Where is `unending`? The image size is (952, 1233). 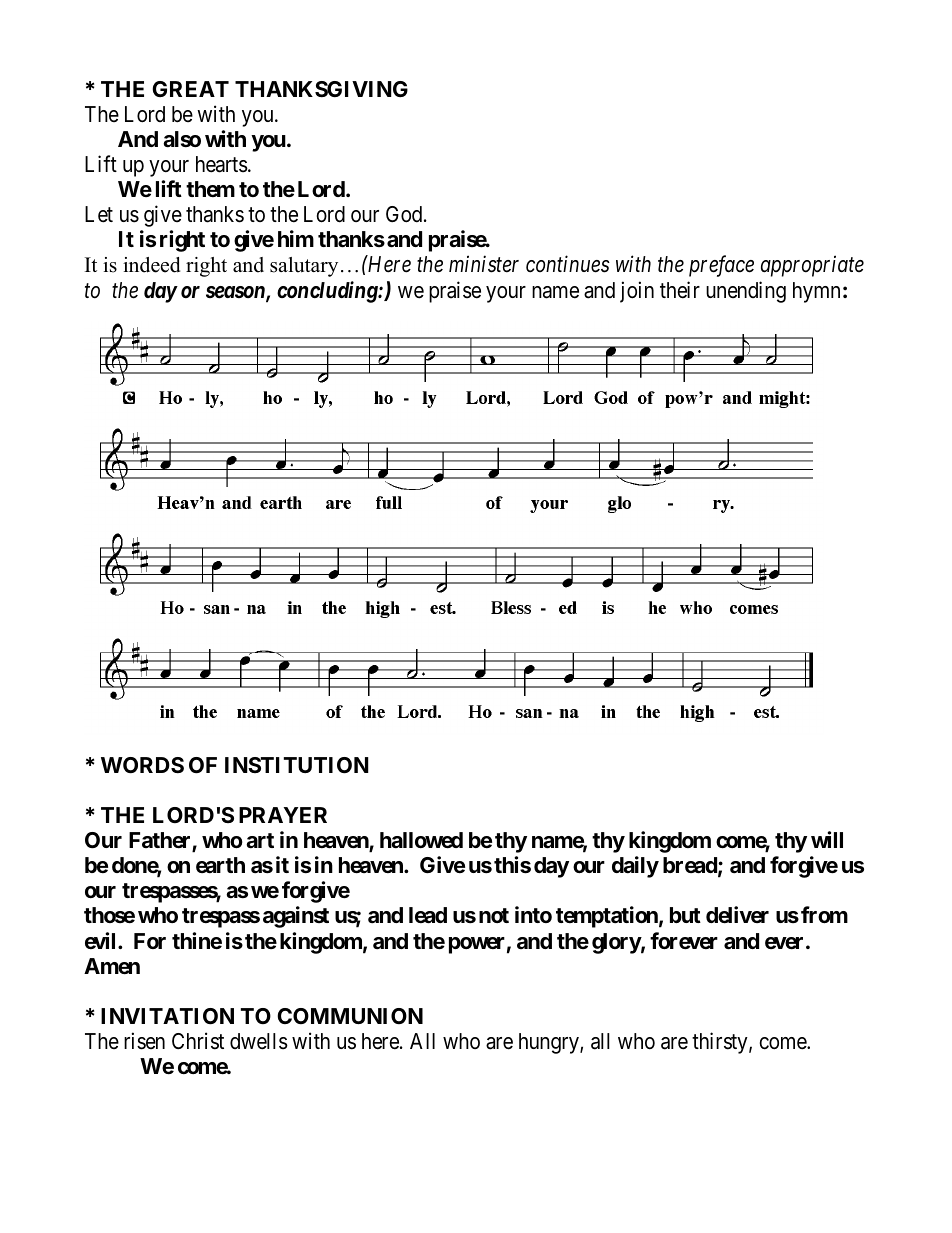
unending is located at coordinates (746, 292).
